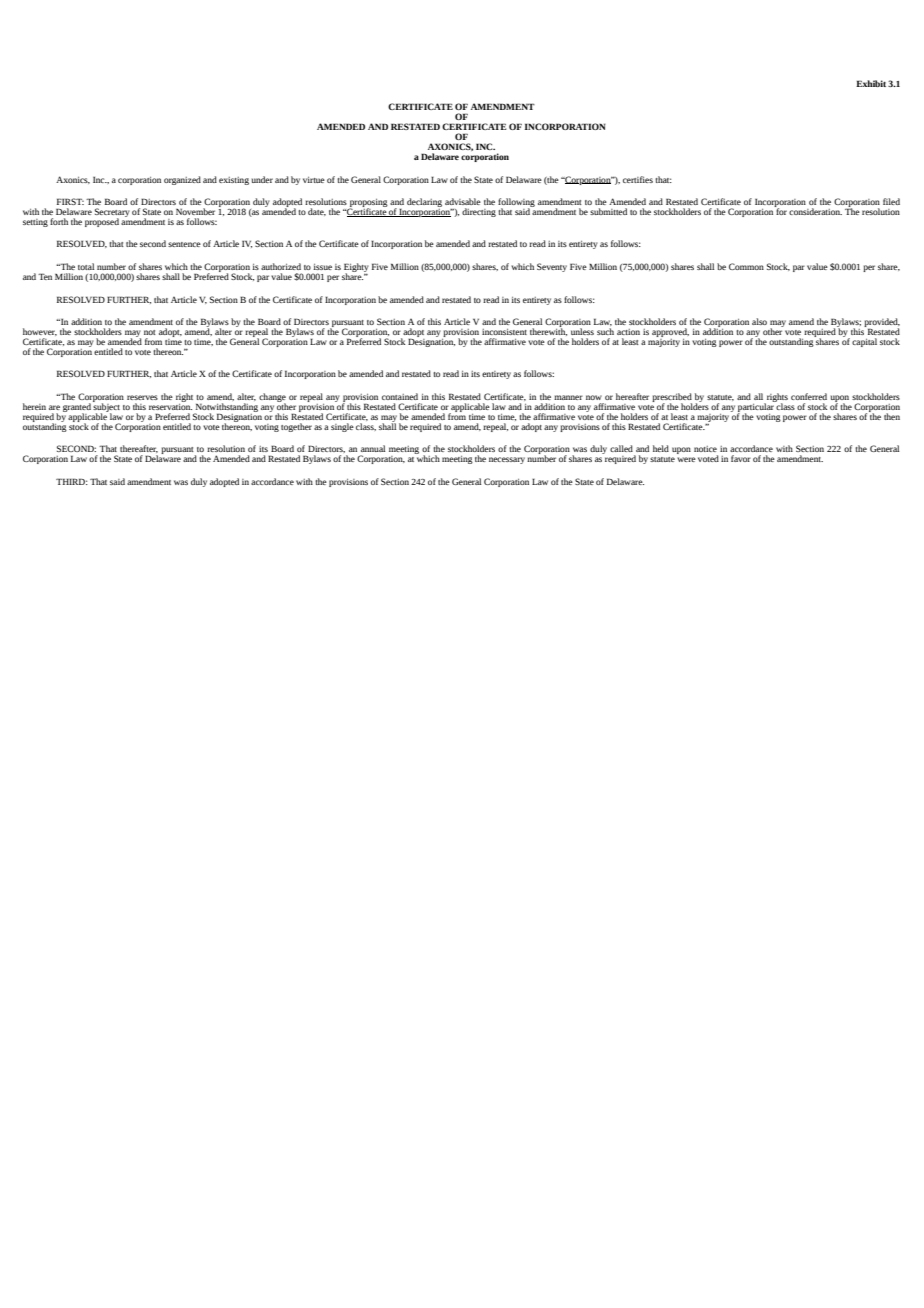  What do you see at coordinates (314, 180) in the screenshot?
I see `virtue` at bounding box center [314, 180].
